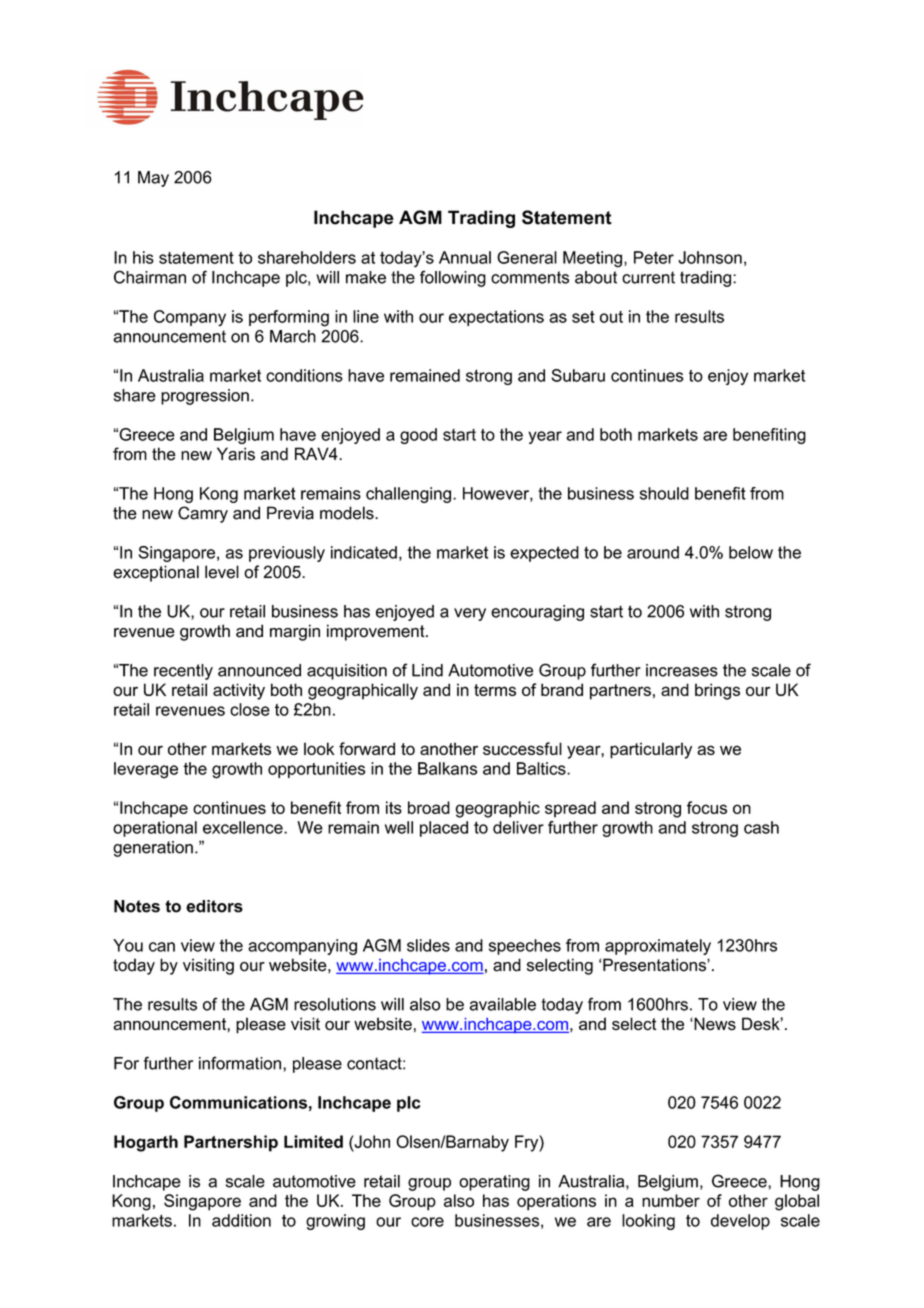  I want to click on can, so click(162, 947).
